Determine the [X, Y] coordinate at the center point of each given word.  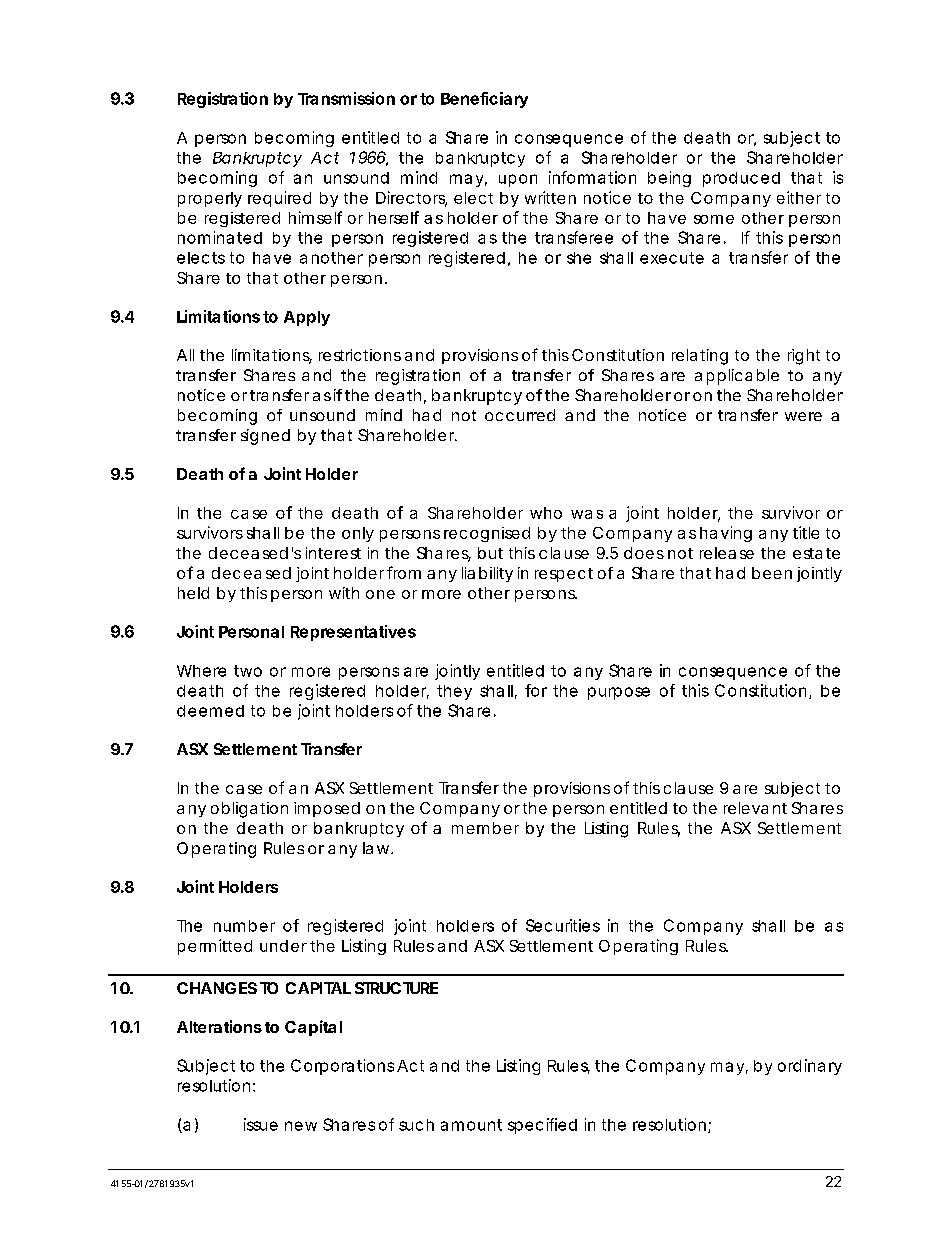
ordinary [810, 1067]
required [279, 199]
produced [741, 179]
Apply [307, 318]
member [485, 828]
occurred [520, 415]
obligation [249, 810]
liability [487, 574]
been [772, 573]
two [248, 671]
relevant [755, 808]
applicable [737, 377]
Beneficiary [484, 100]
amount [471, 1125]
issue [261, 1124]
